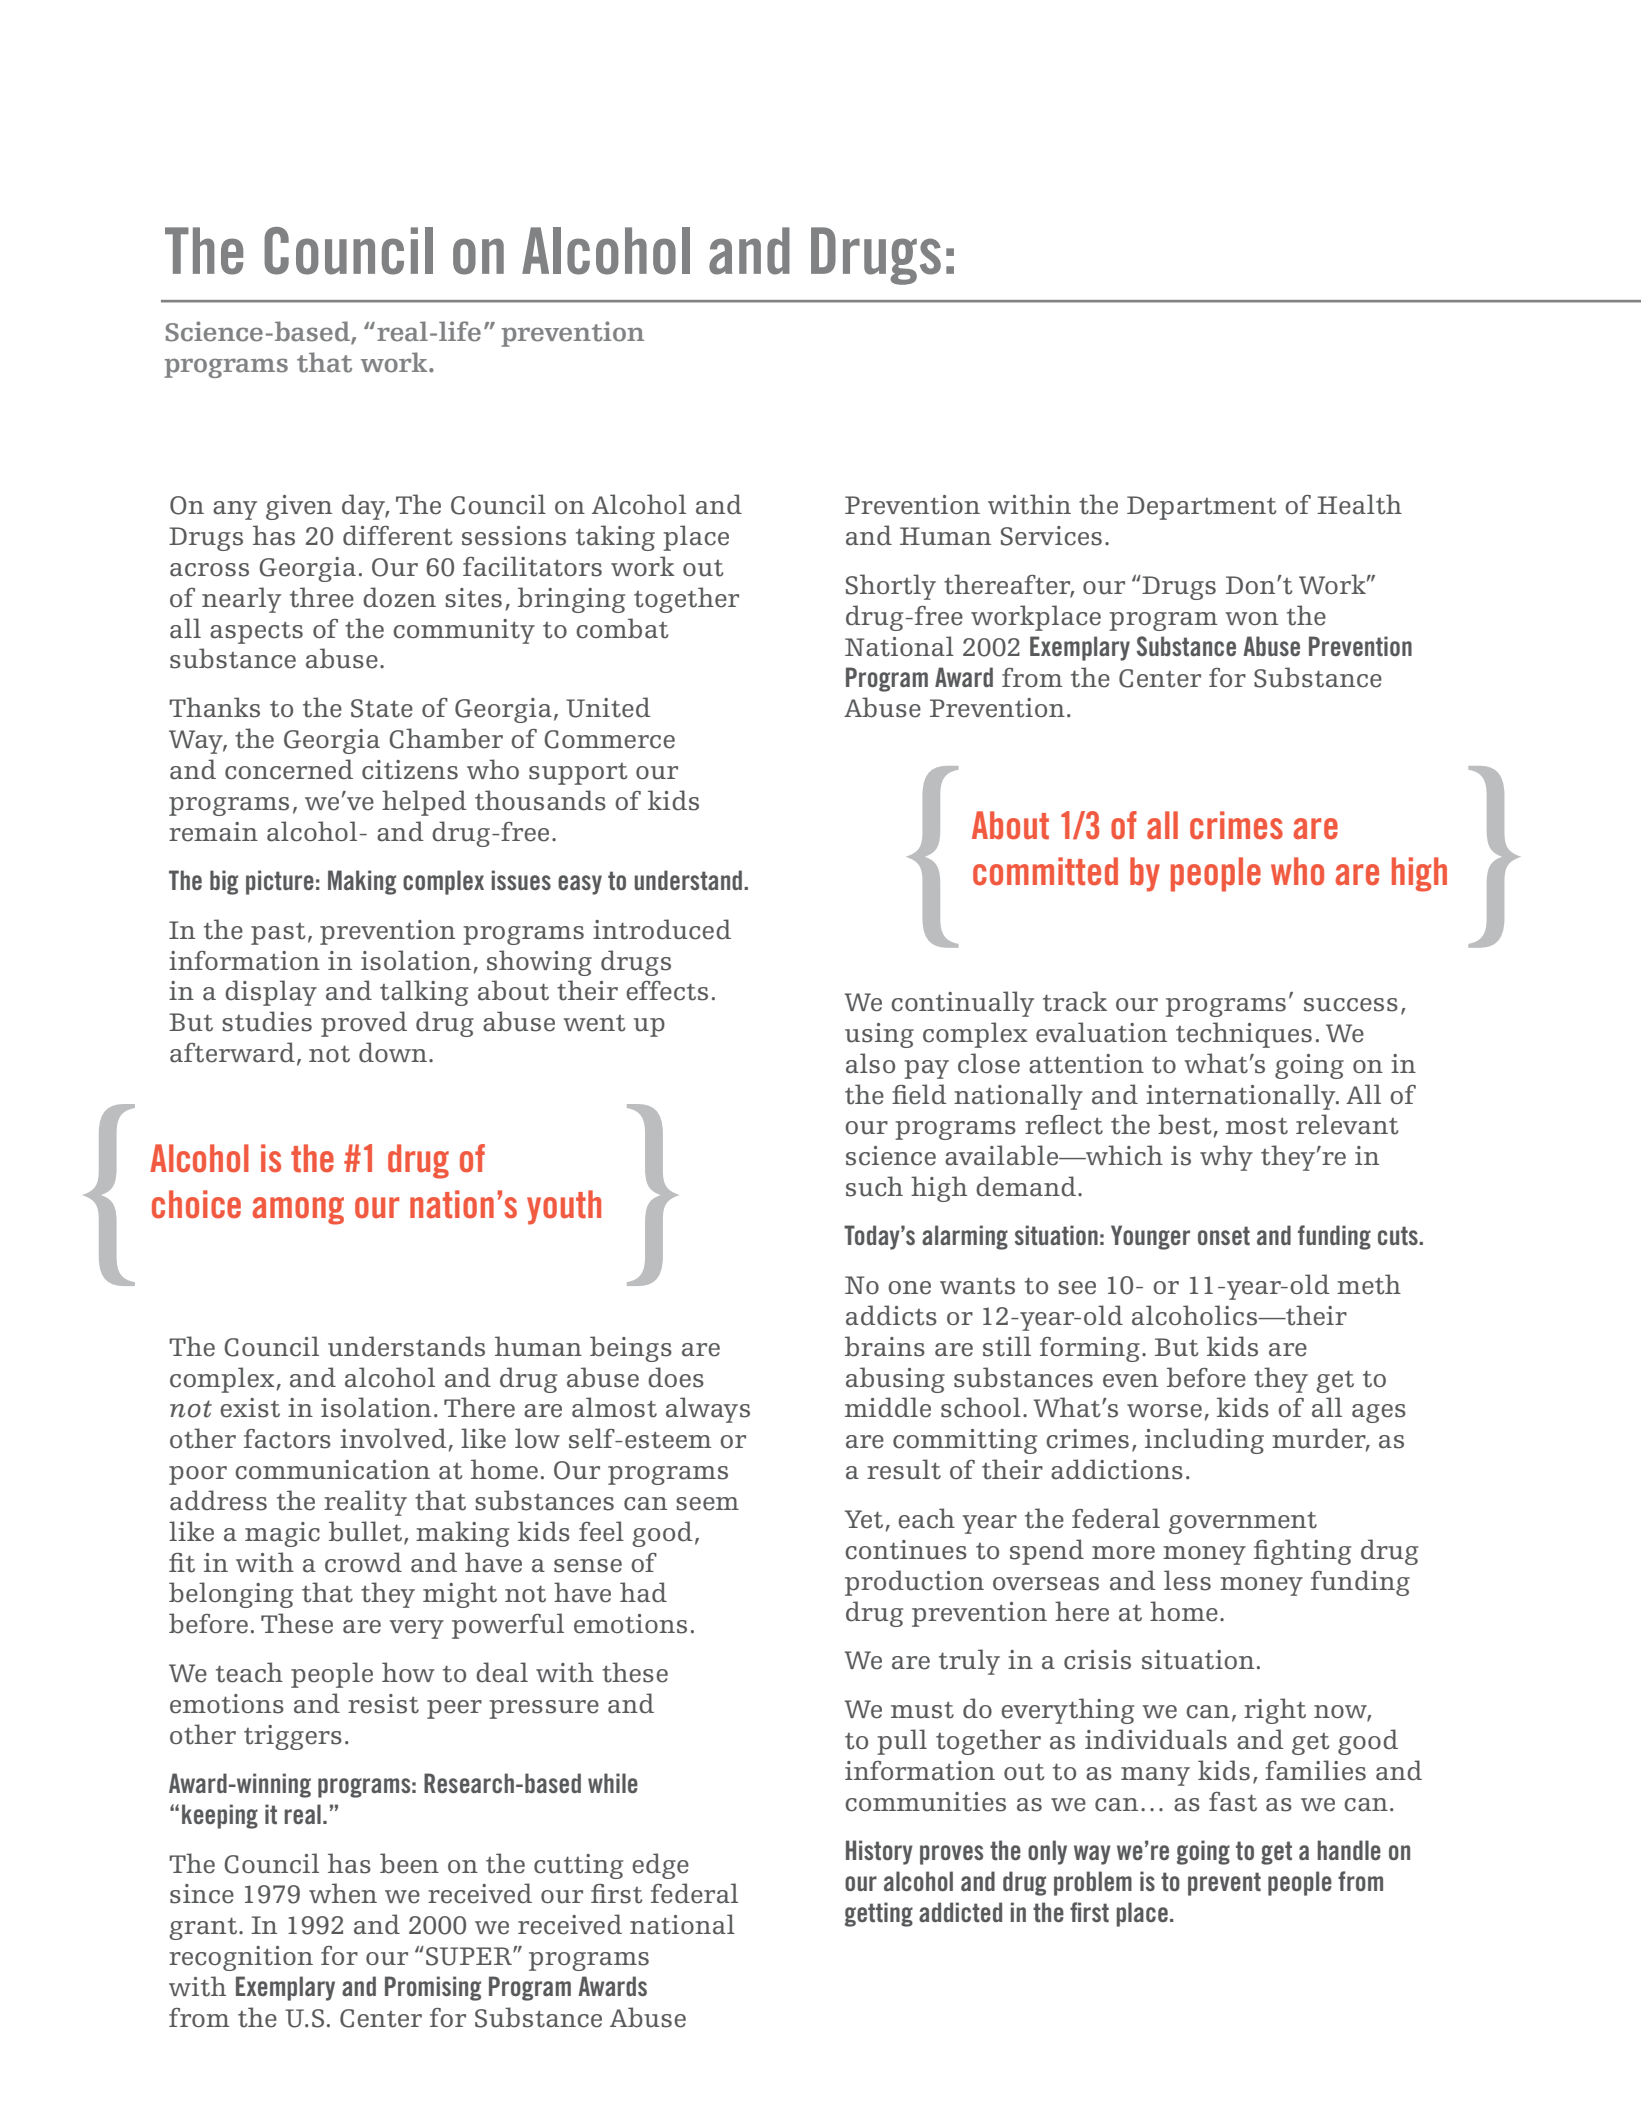 The width and height of the document is (1641, 2124). Describe the element at coordinates (1202, 508) in the document. I see `Department` at that location.
